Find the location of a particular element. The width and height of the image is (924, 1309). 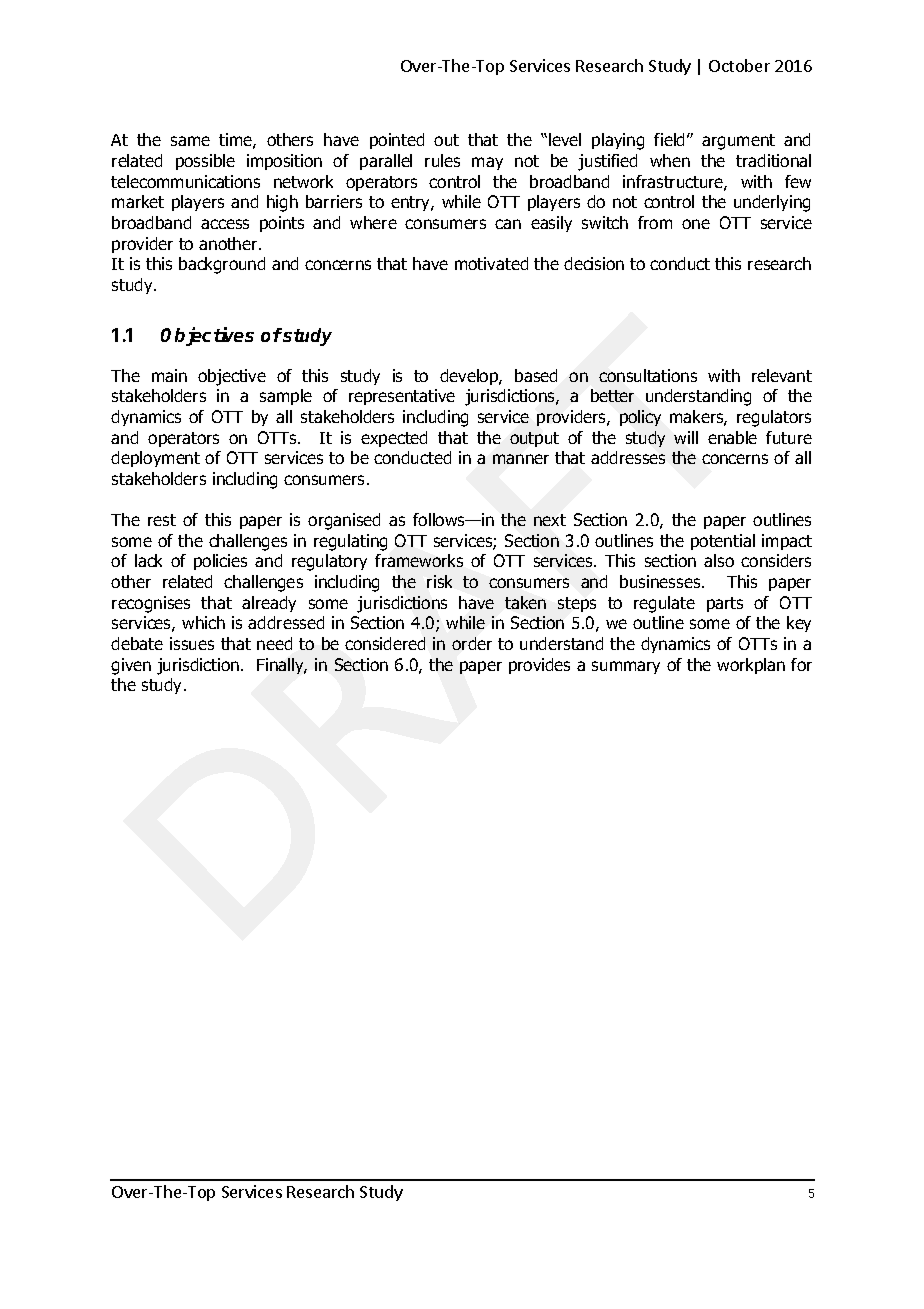

potential is located at coordinates (723, 542).
